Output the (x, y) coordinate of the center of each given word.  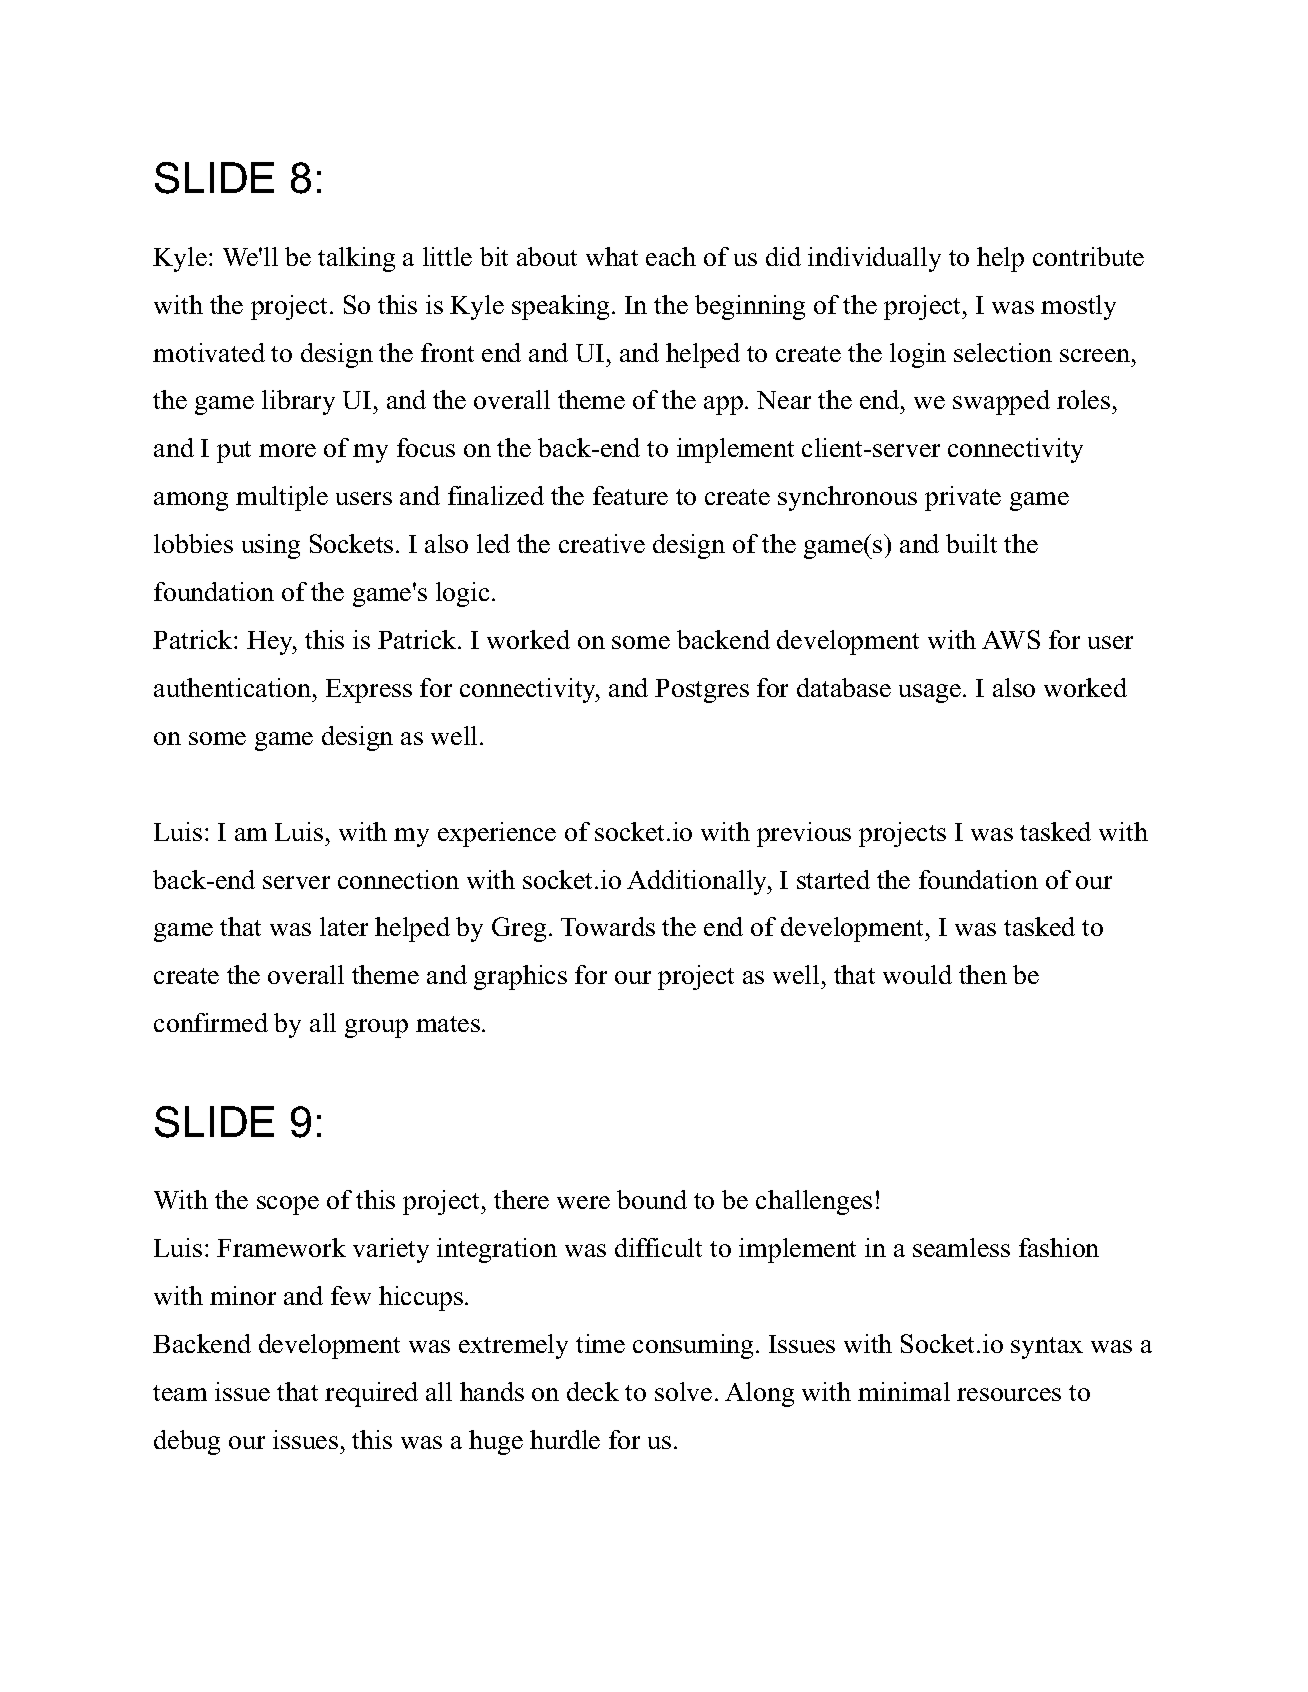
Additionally (698, 882)
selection (1003, 352)
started (833, 879)
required (371, 1394)
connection (398, 879)
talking (356, 259)
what (612, 256)
